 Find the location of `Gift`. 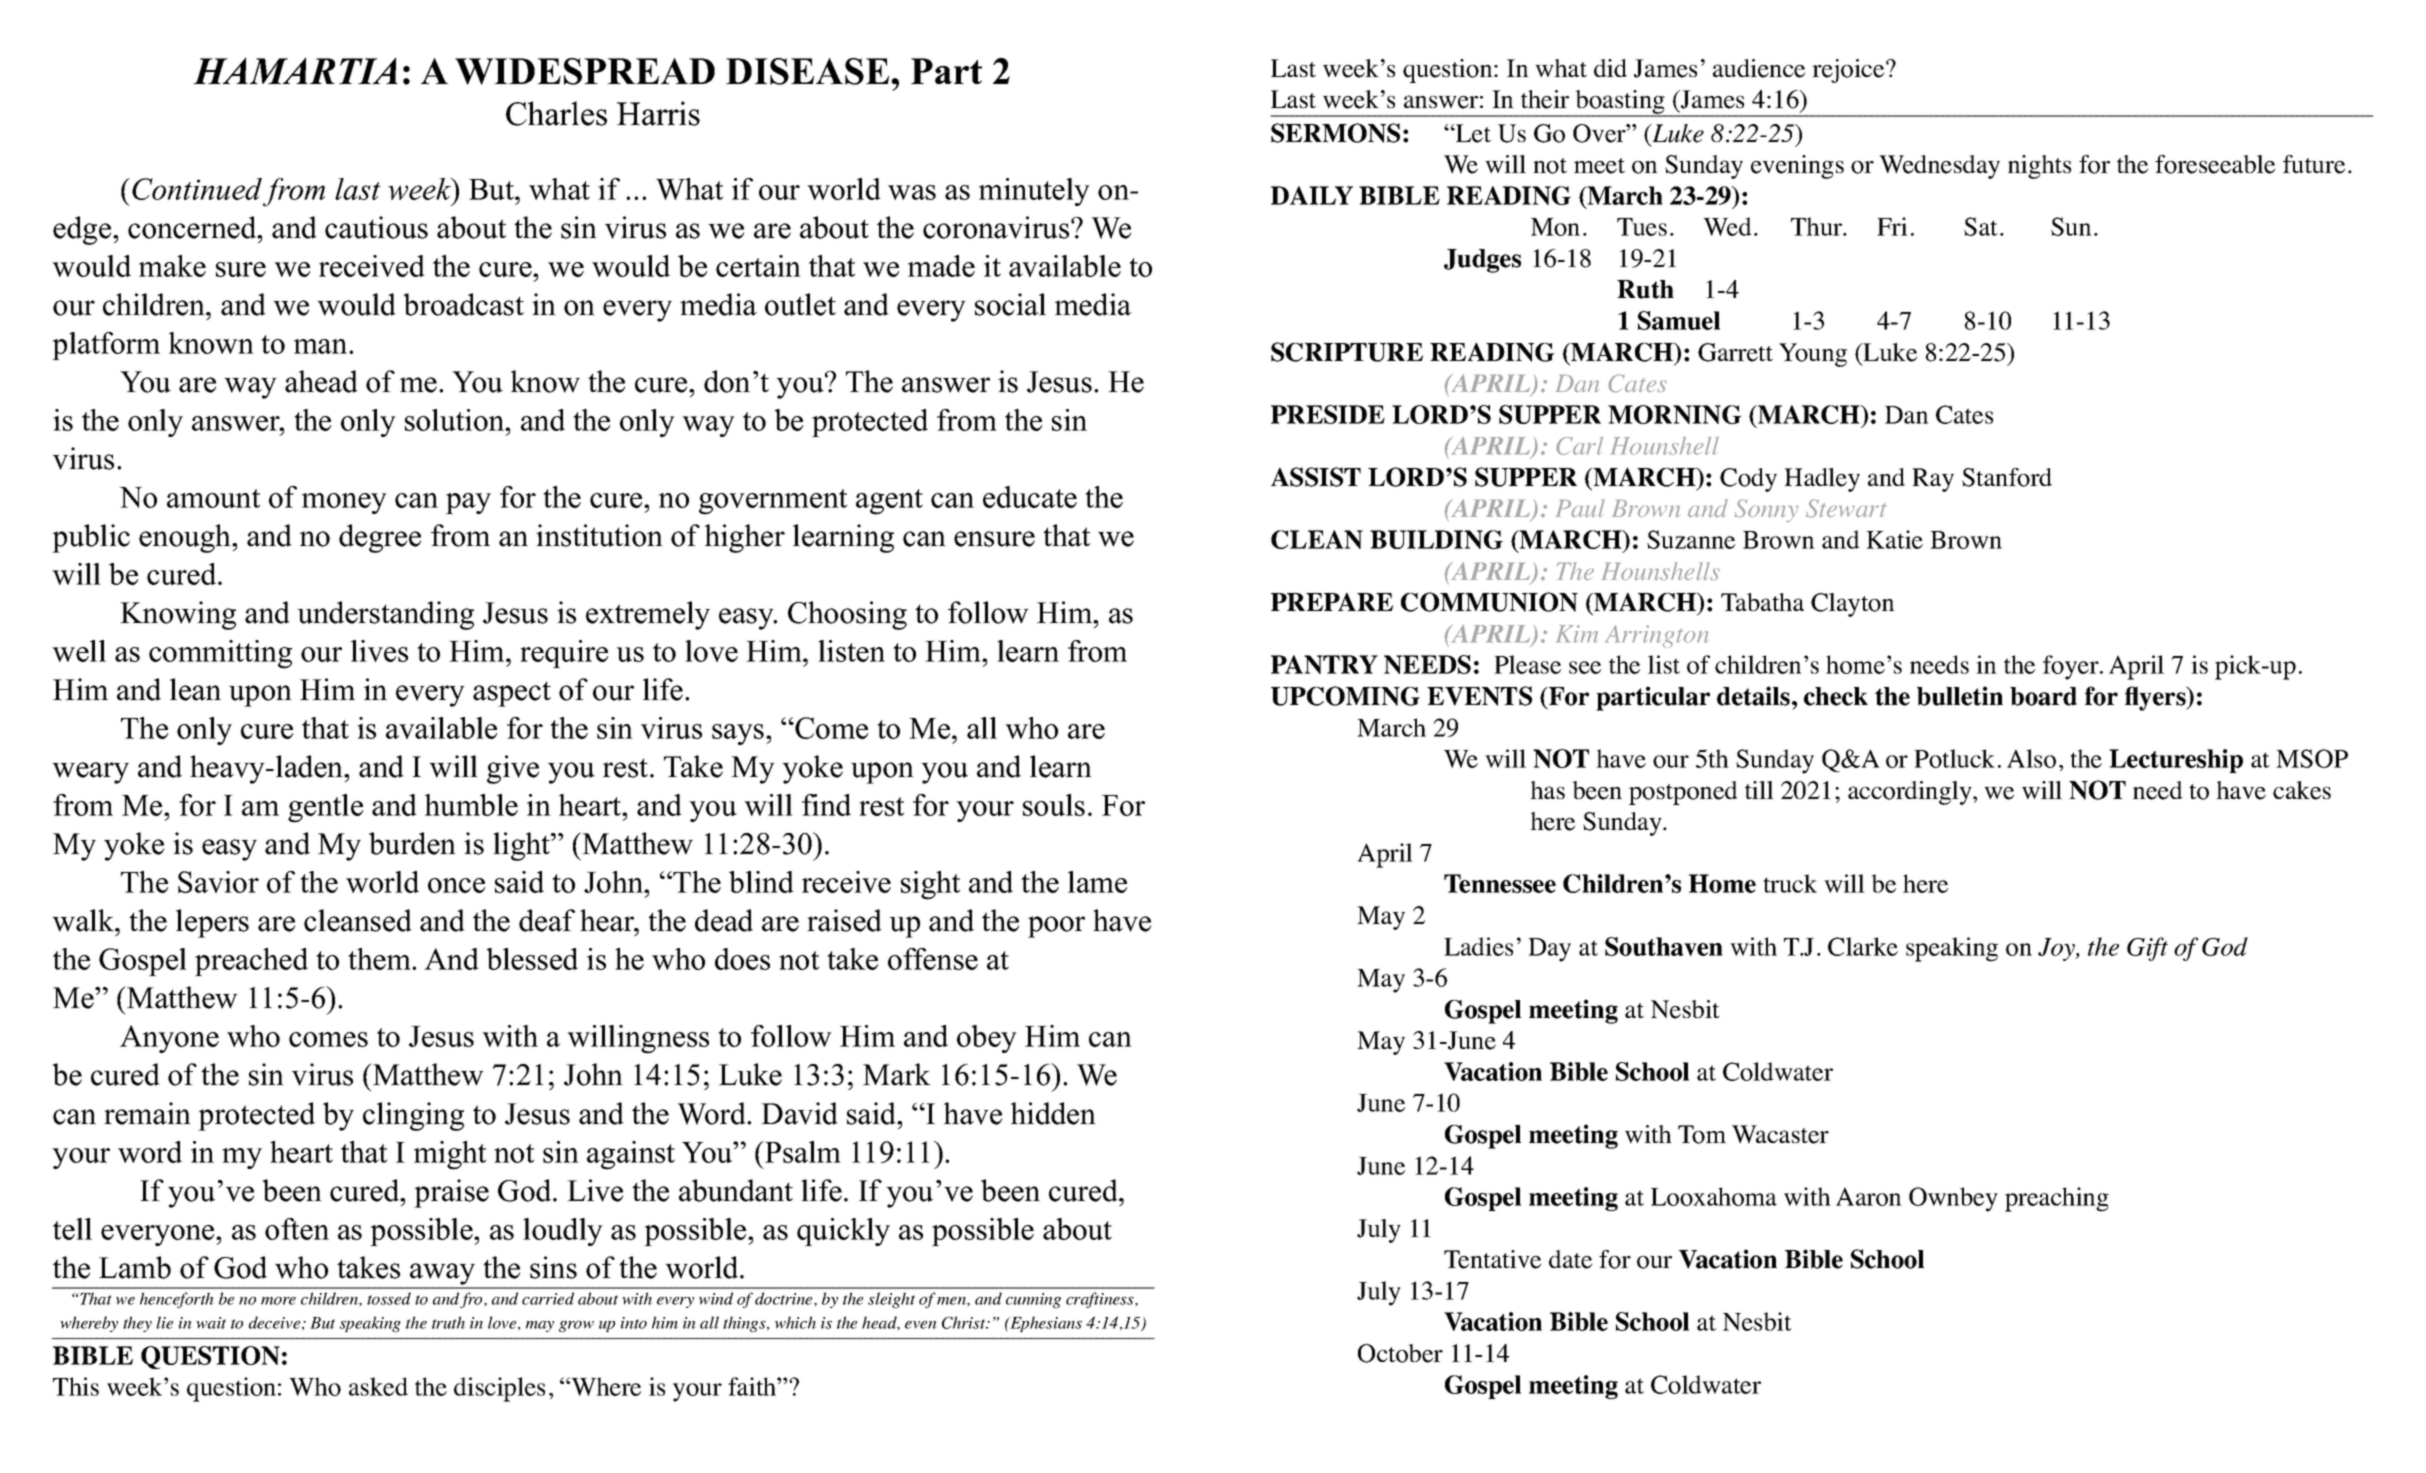

Gift is located at coordinates (2147, 949).
